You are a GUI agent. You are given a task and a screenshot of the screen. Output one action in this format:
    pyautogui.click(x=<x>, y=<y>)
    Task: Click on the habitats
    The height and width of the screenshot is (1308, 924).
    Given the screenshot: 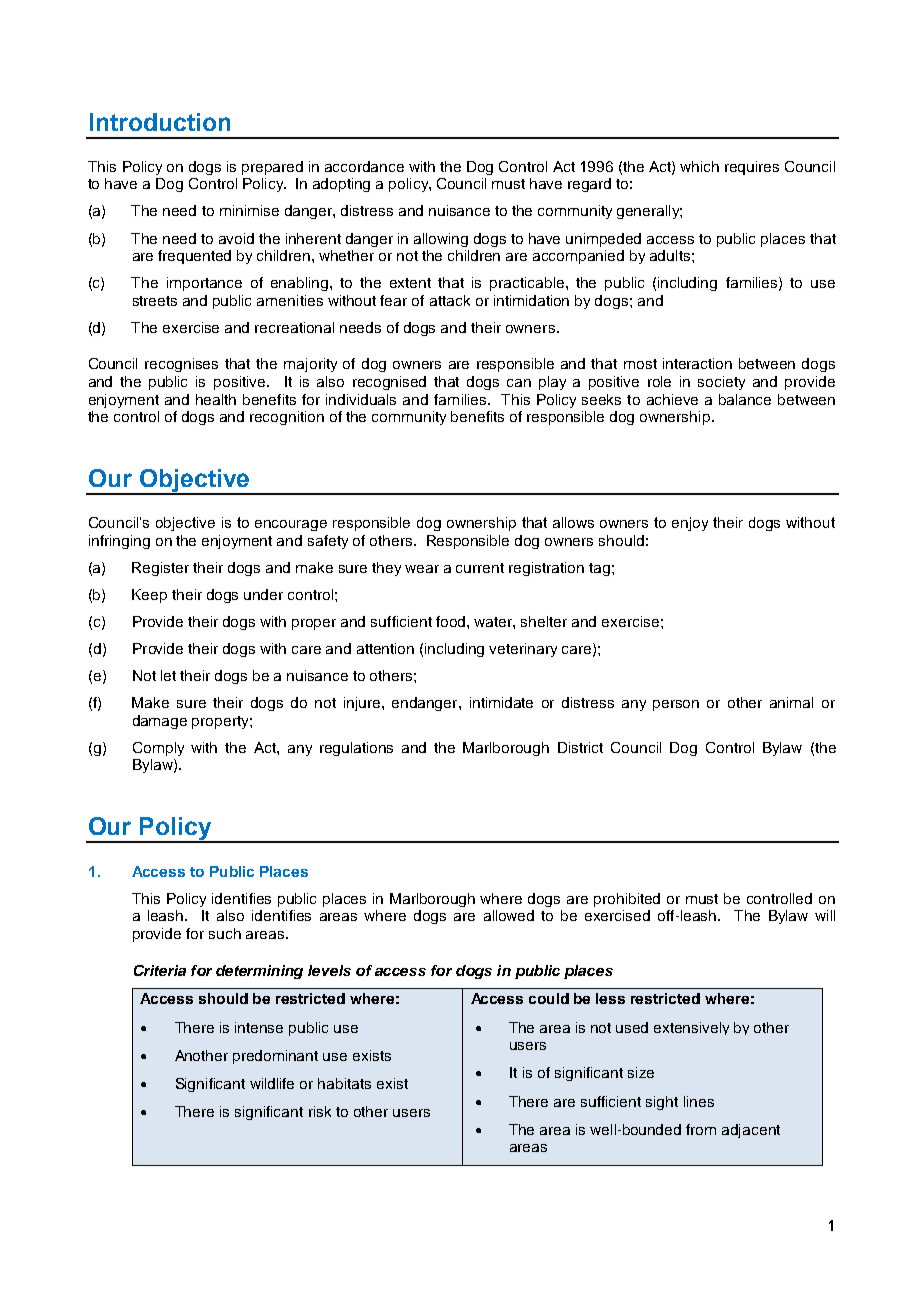 What is the action you would take?
    pyautogui.click(x=344, y=1083)
